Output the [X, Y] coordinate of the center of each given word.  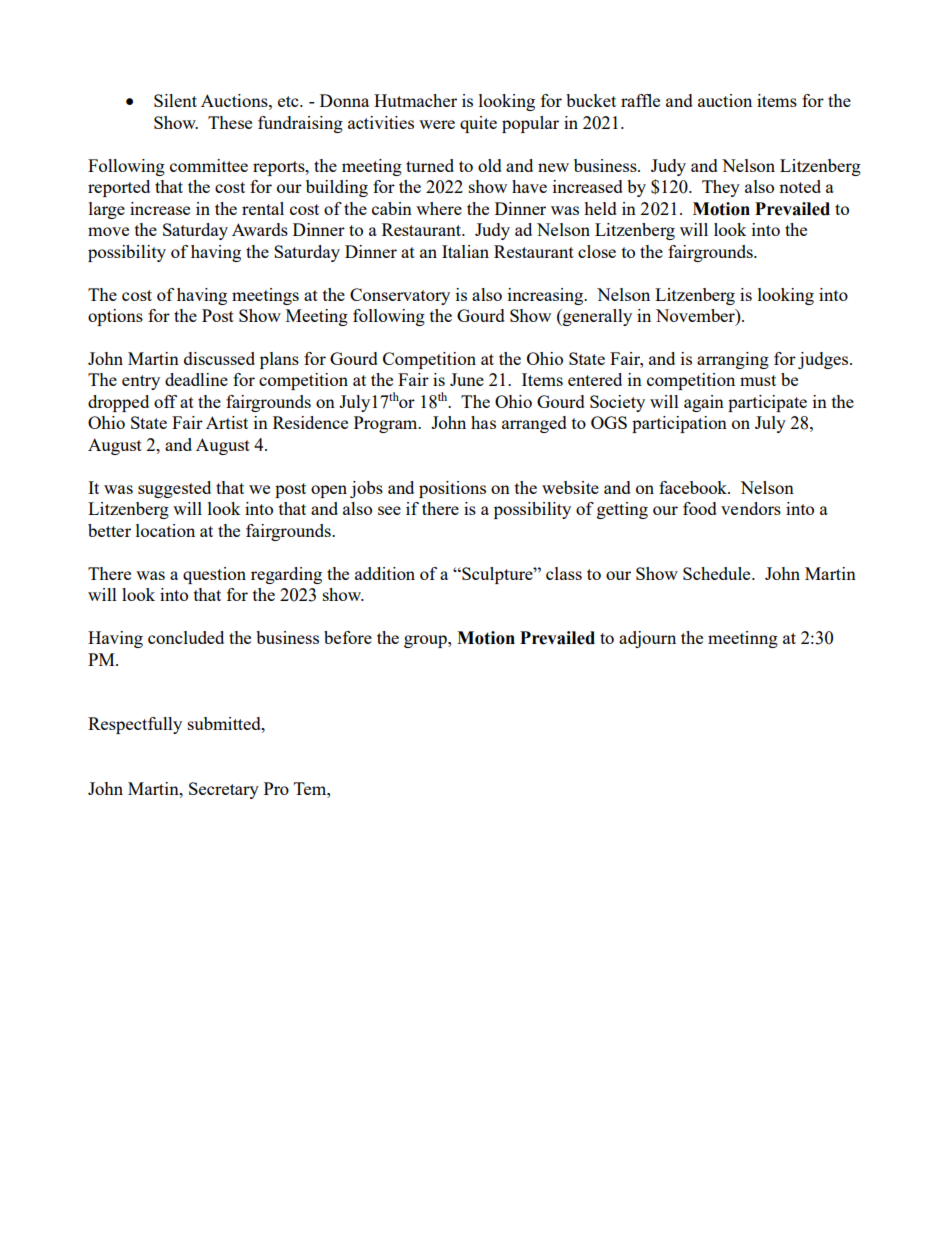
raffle [640, 100]
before [348, 637]
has [483, 422]
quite [478, 124]
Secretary [224, 790]
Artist [227, 422]
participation [679, 424]
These [230, 122]
